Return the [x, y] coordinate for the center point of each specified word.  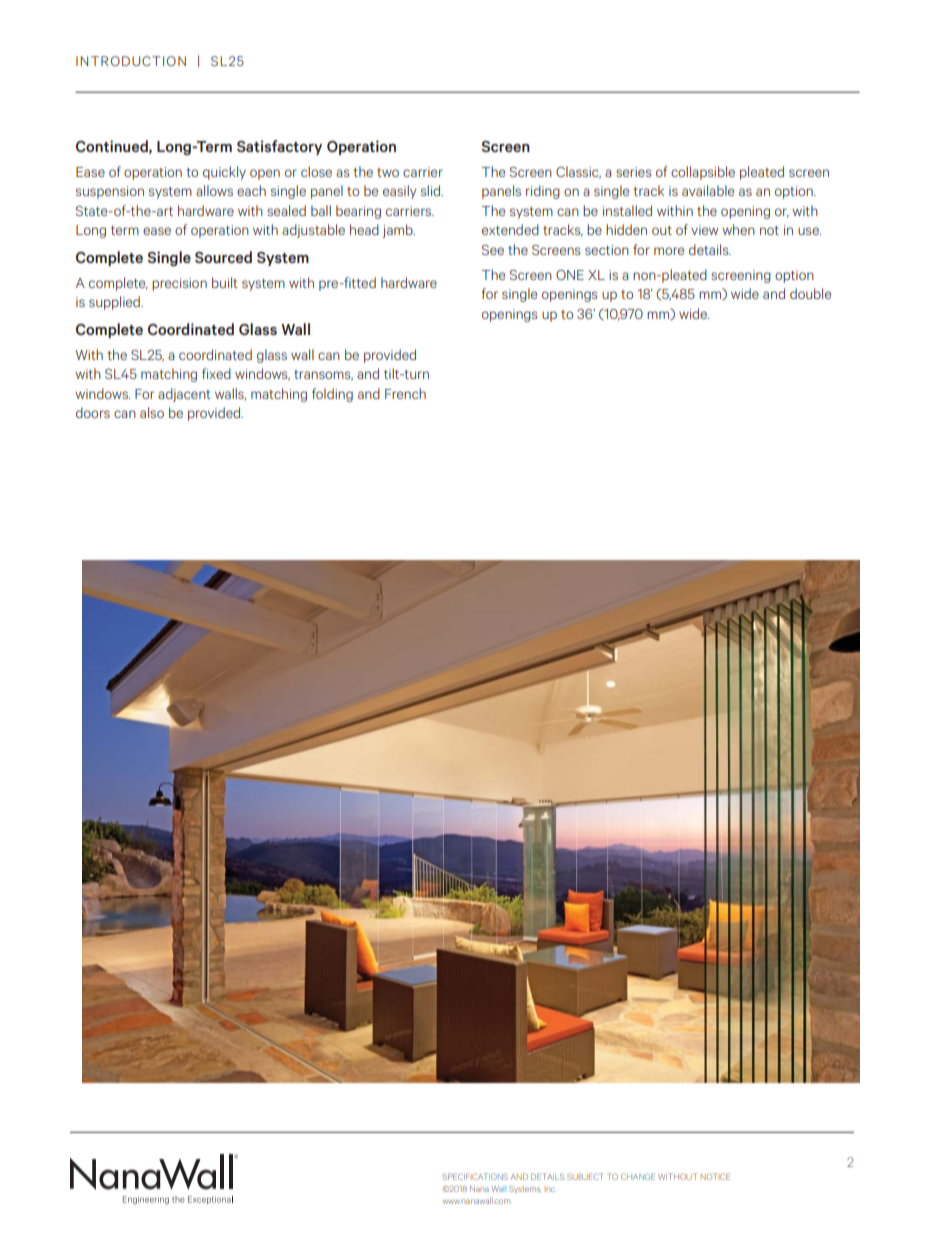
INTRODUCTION [131, 61]
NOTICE [715, 1176]
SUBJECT [585, 1176]
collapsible [703, 173]
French [405, 393]
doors [93, 412]
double [810, 293]
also [152, 412]
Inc [550, 1189]
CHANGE [638, 1176]
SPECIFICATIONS [475, 1176]
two [388, 172]
